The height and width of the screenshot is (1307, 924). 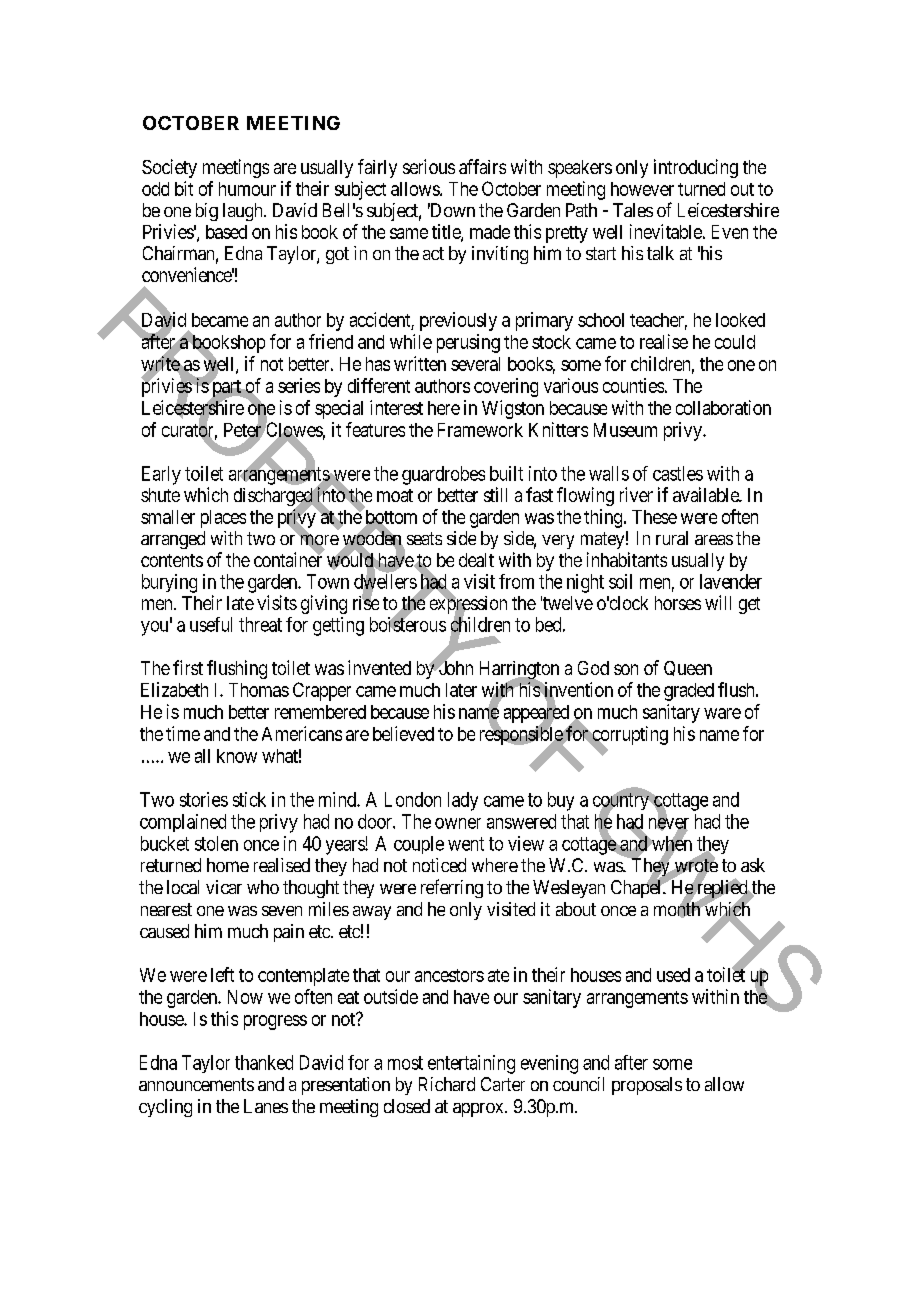 What do you see at coordinates (247, 189) in the screenshot?
I see `humour` at bounding box center [247, 189].
